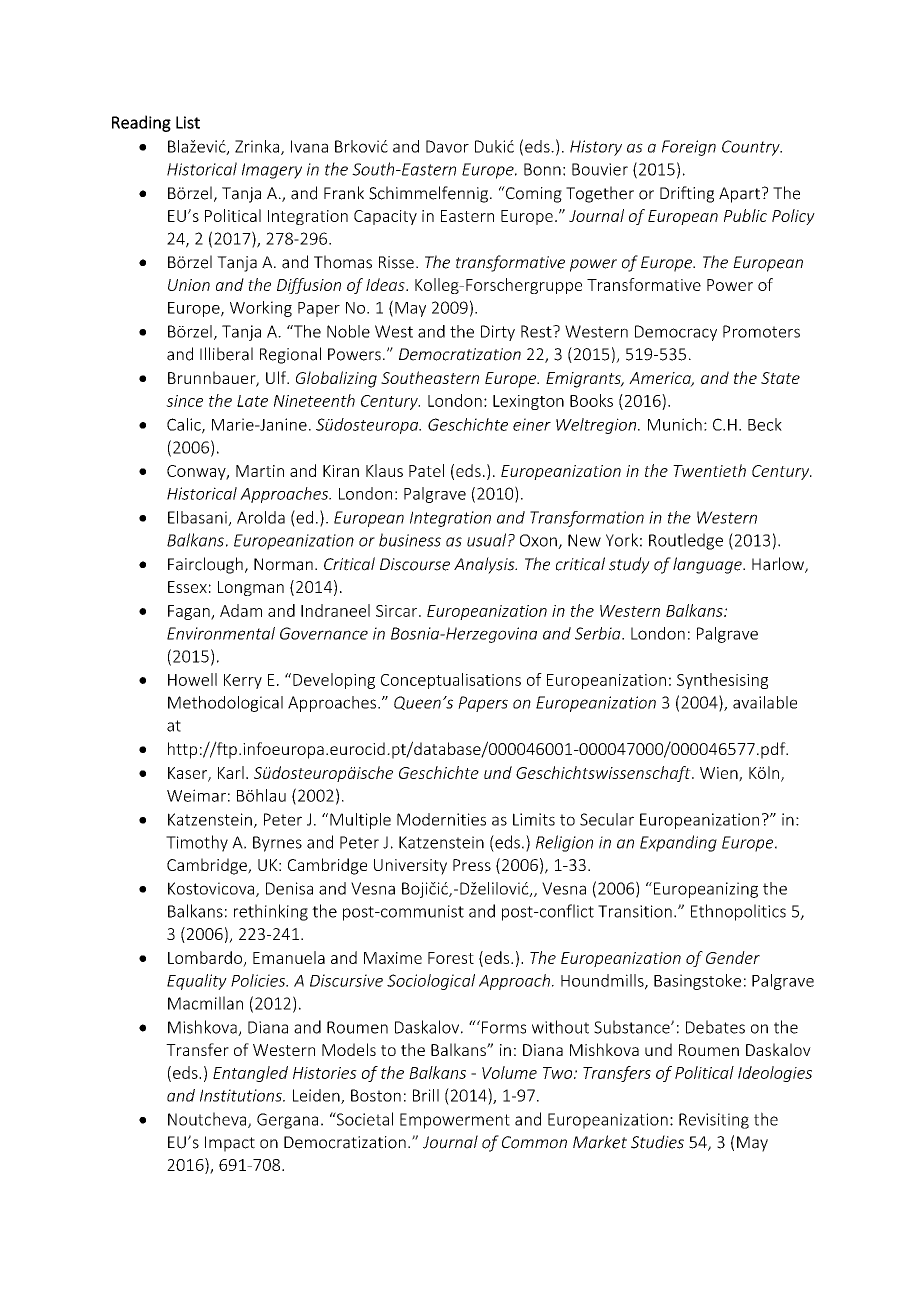 Image resolution: width=924 pixels, height=1308 pixels. I want to click on Institutions, so click(242, 1095).
